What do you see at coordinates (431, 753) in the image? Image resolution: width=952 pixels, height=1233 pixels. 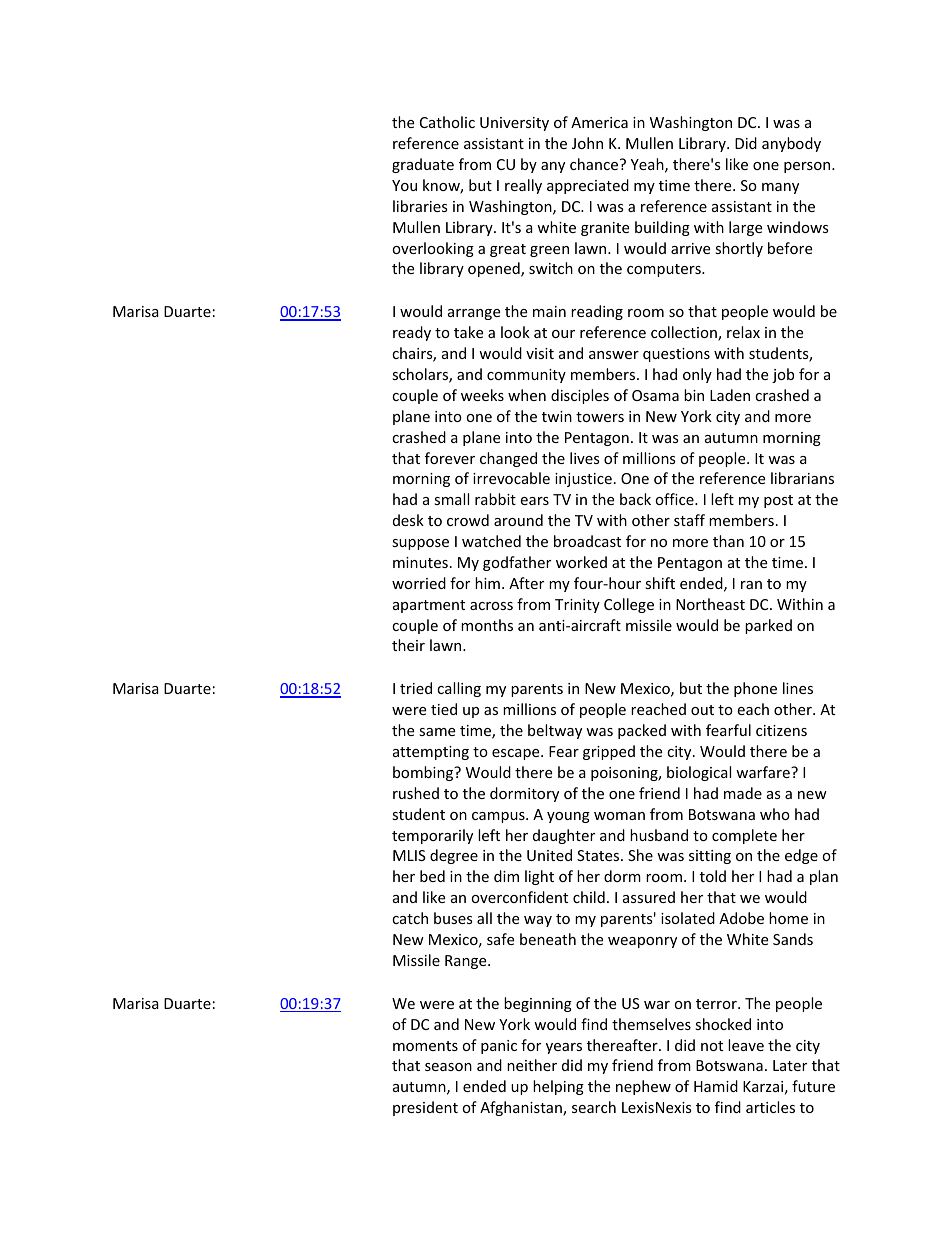 I see `attempting` at bounding box center [431, 753].
